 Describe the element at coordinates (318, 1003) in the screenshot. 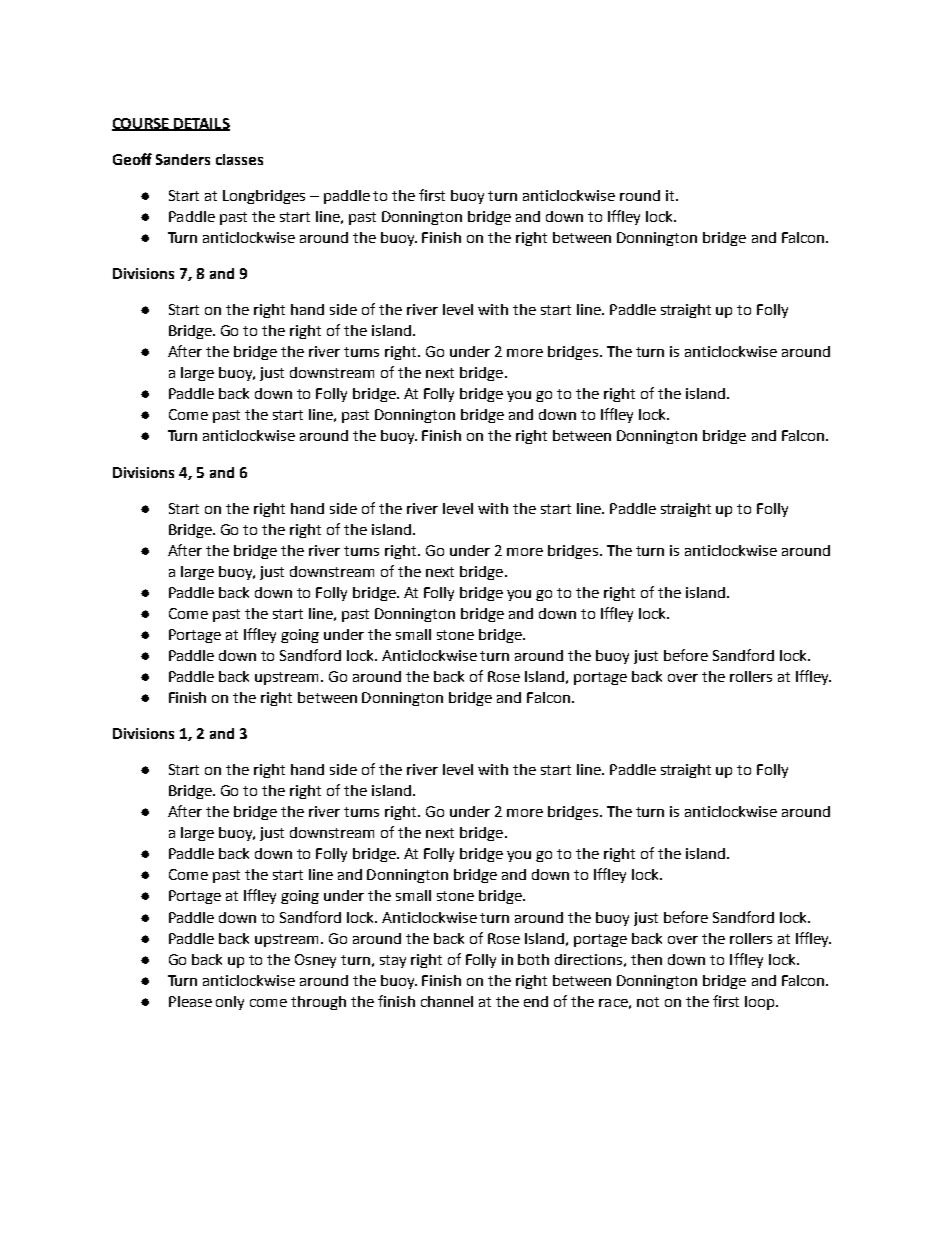

I see `through` at that location.
